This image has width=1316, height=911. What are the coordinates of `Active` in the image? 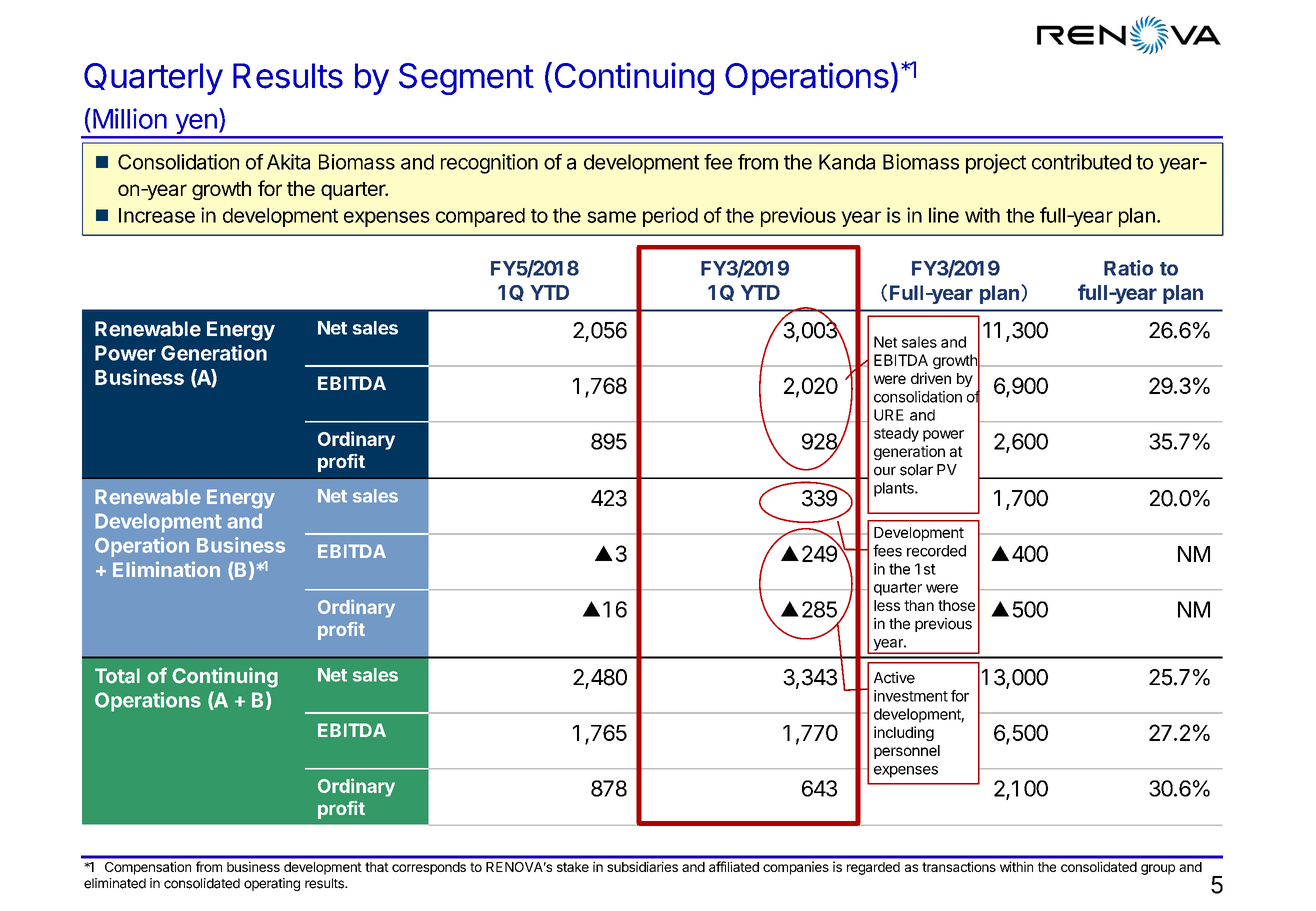 It's located at (894, 677).
